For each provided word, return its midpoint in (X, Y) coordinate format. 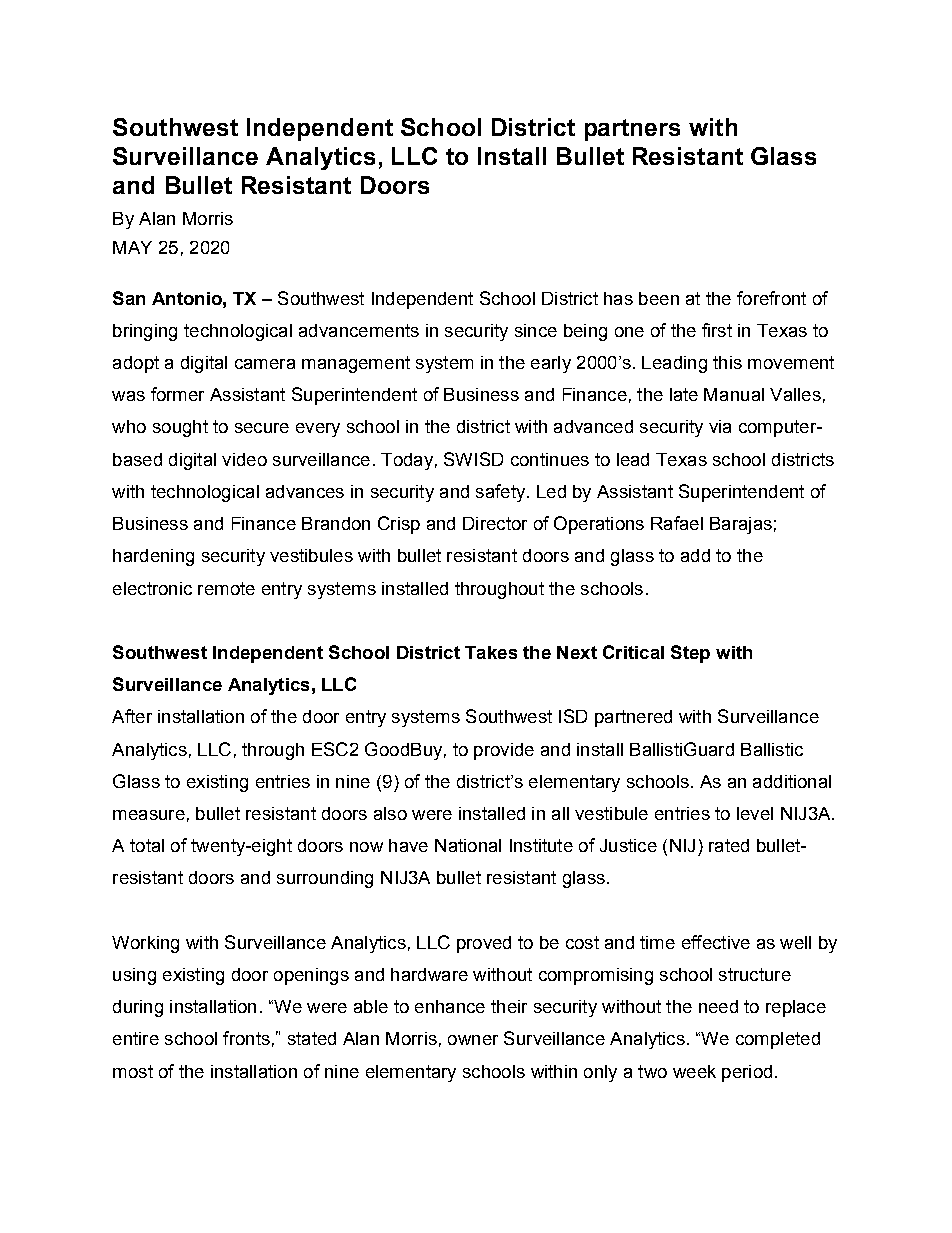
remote (226, 588)
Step (690, 654)
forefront (771, 298)
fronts (246, 1038)
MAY (132, 247)
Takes (491, 652)
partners (632, 130)
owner (473, 1040)
